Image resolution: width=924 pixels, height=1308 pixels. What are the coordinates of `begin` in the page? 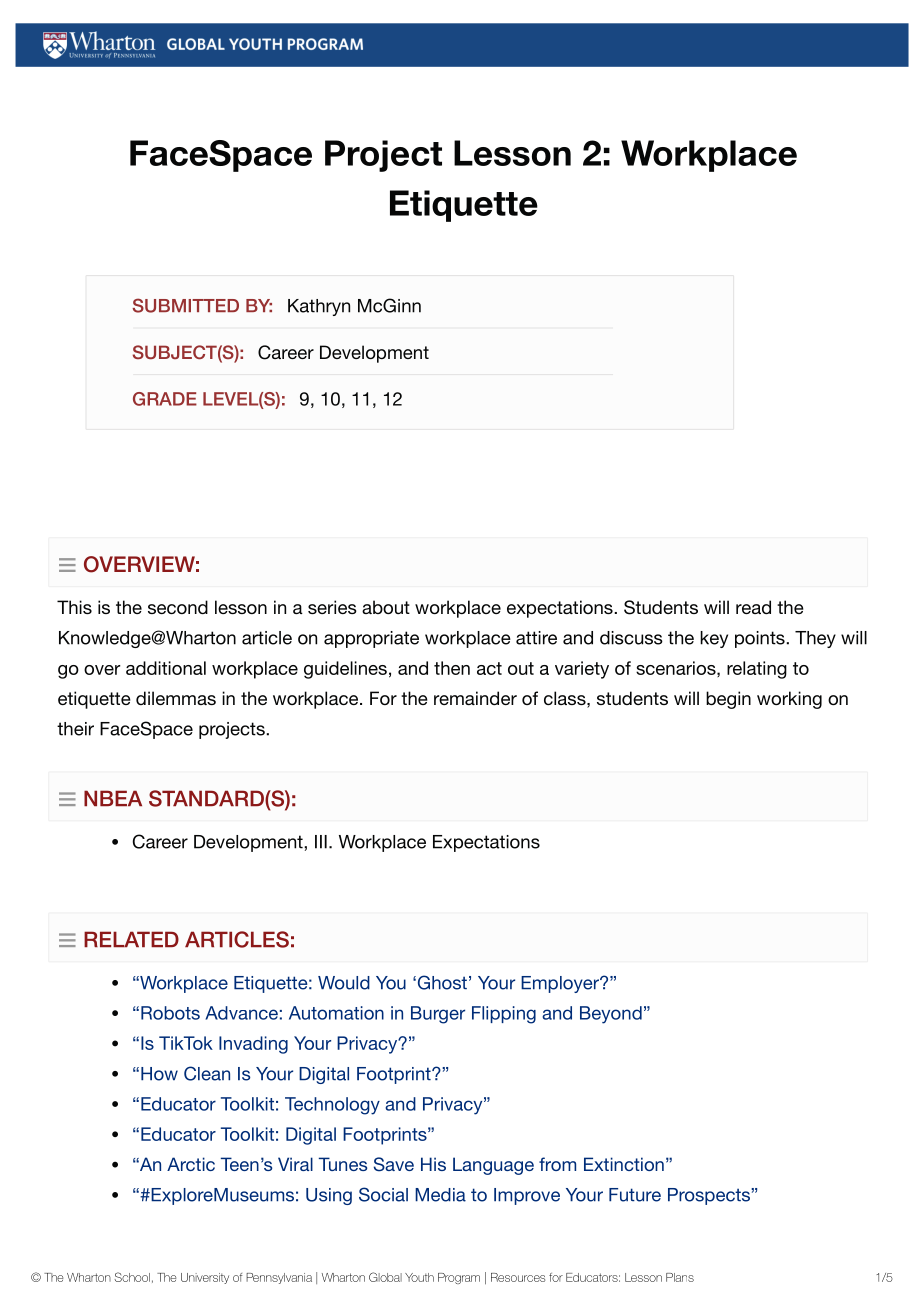 It's located at (728, 700).
